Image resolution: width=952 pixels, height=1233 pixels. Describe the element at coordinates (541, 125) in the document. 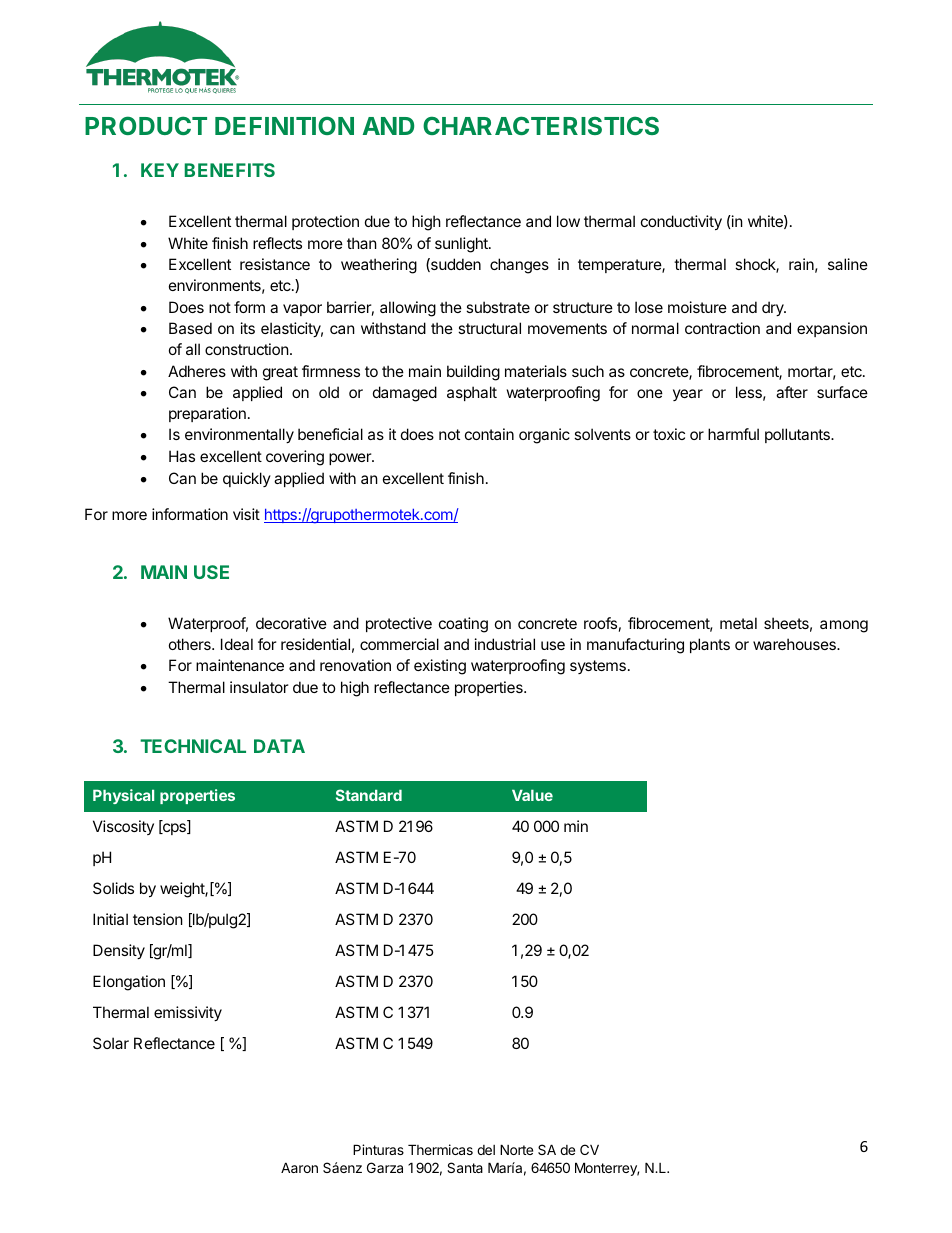

I see `CHARACTERISTICS` at that location.
